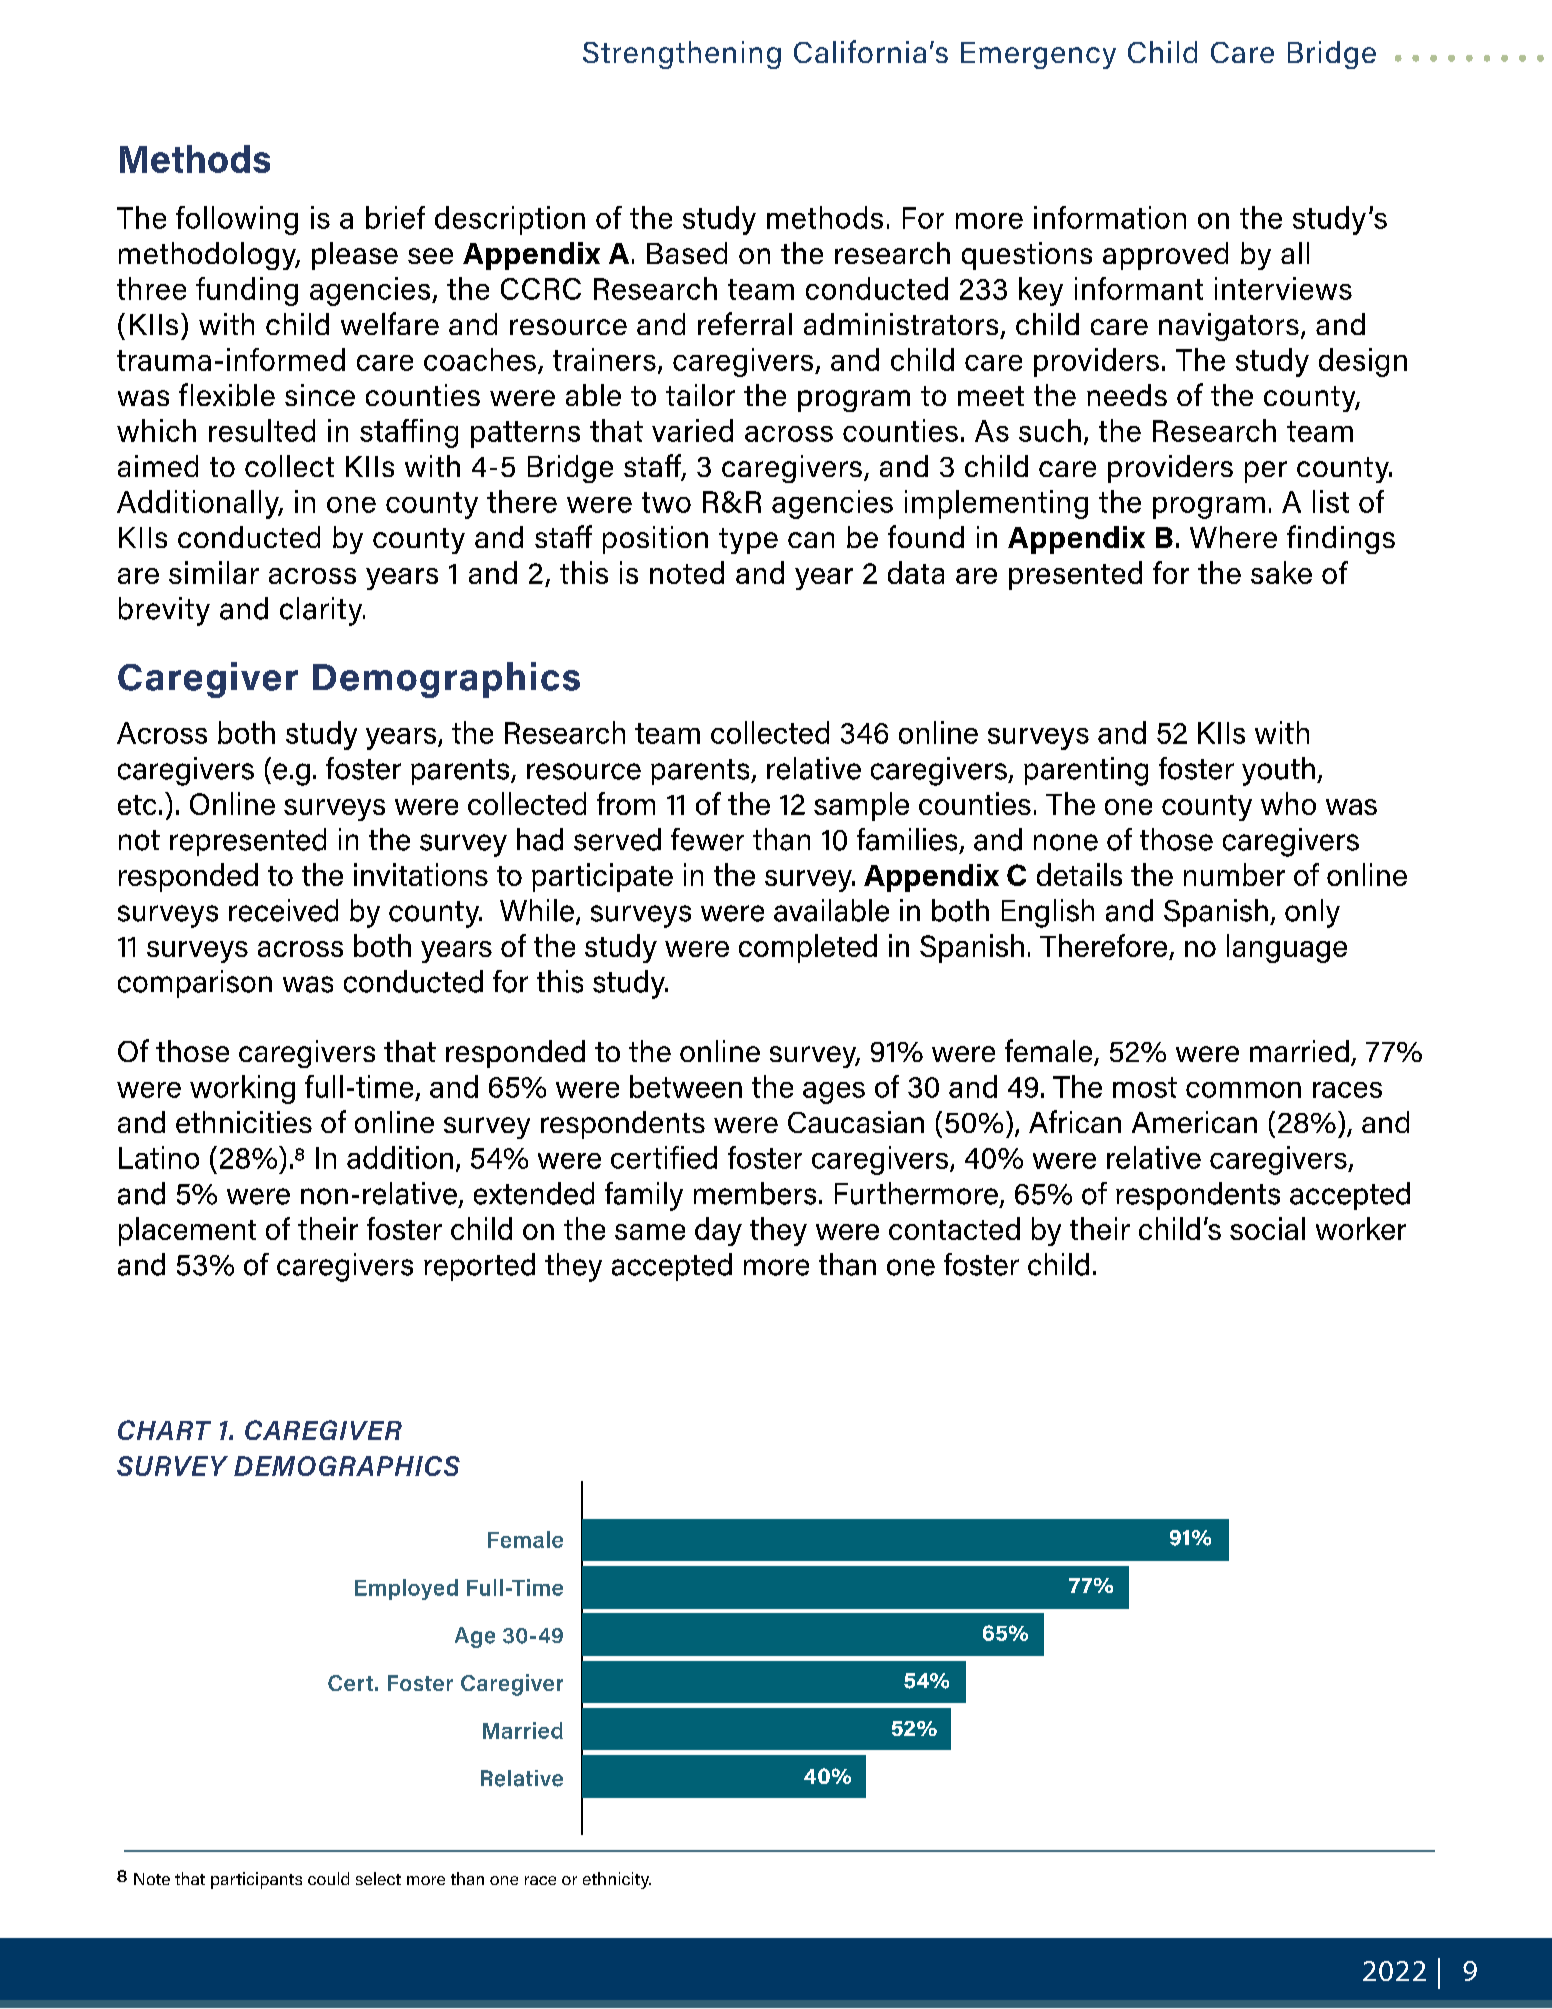  Describe the element at coordinates (617, 1880) in the page. I see `ethnicity` at that location.
